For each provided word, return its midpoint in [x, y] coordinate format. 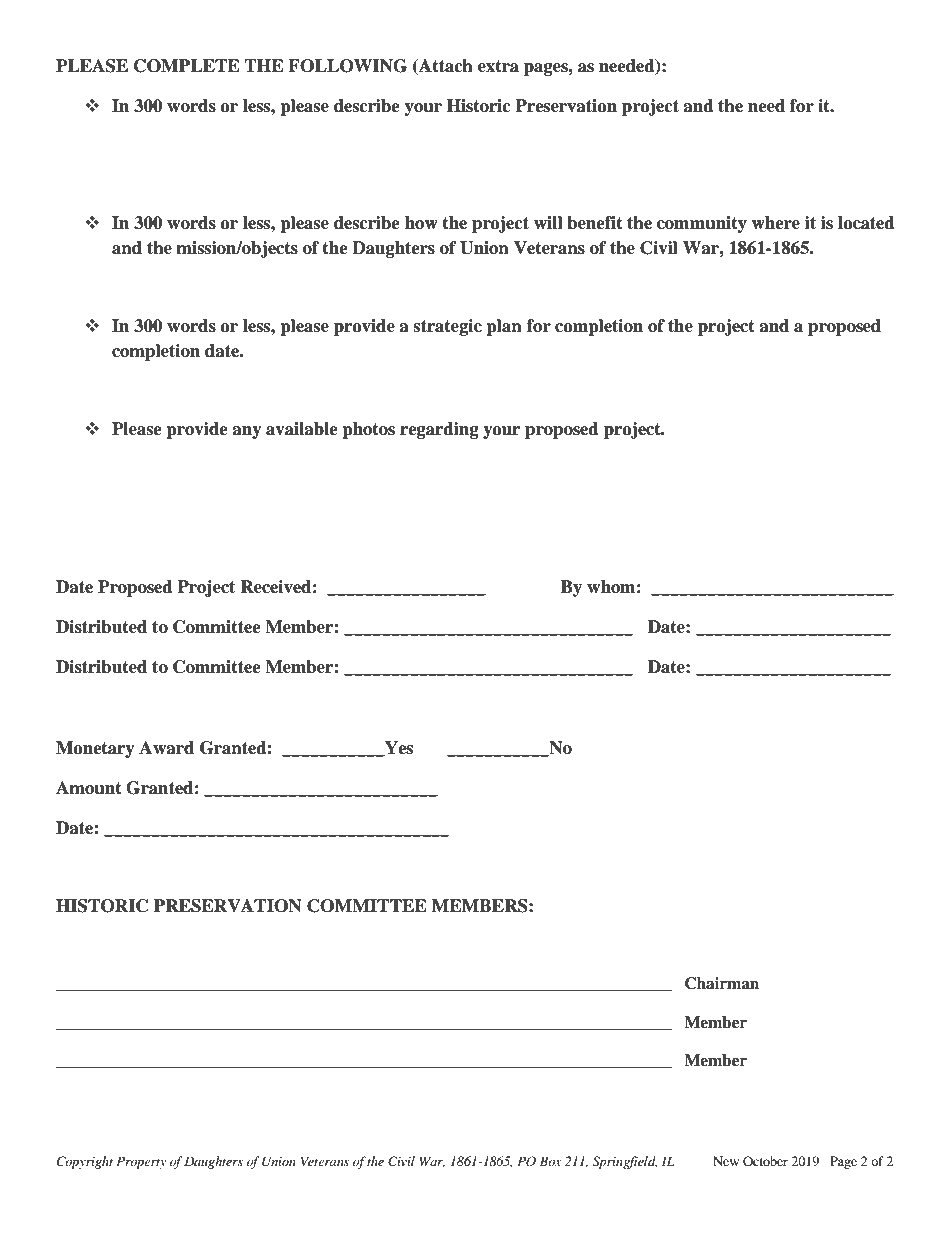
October [765, 1161]
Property [141, 1162]
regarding [439, 430]
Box [551, 1161]
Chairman [722, 983]
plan [504, 327]
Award [166, 748]
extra [498, 66]
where [775, 223]
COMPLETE [187, 66]
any [247, 432]
